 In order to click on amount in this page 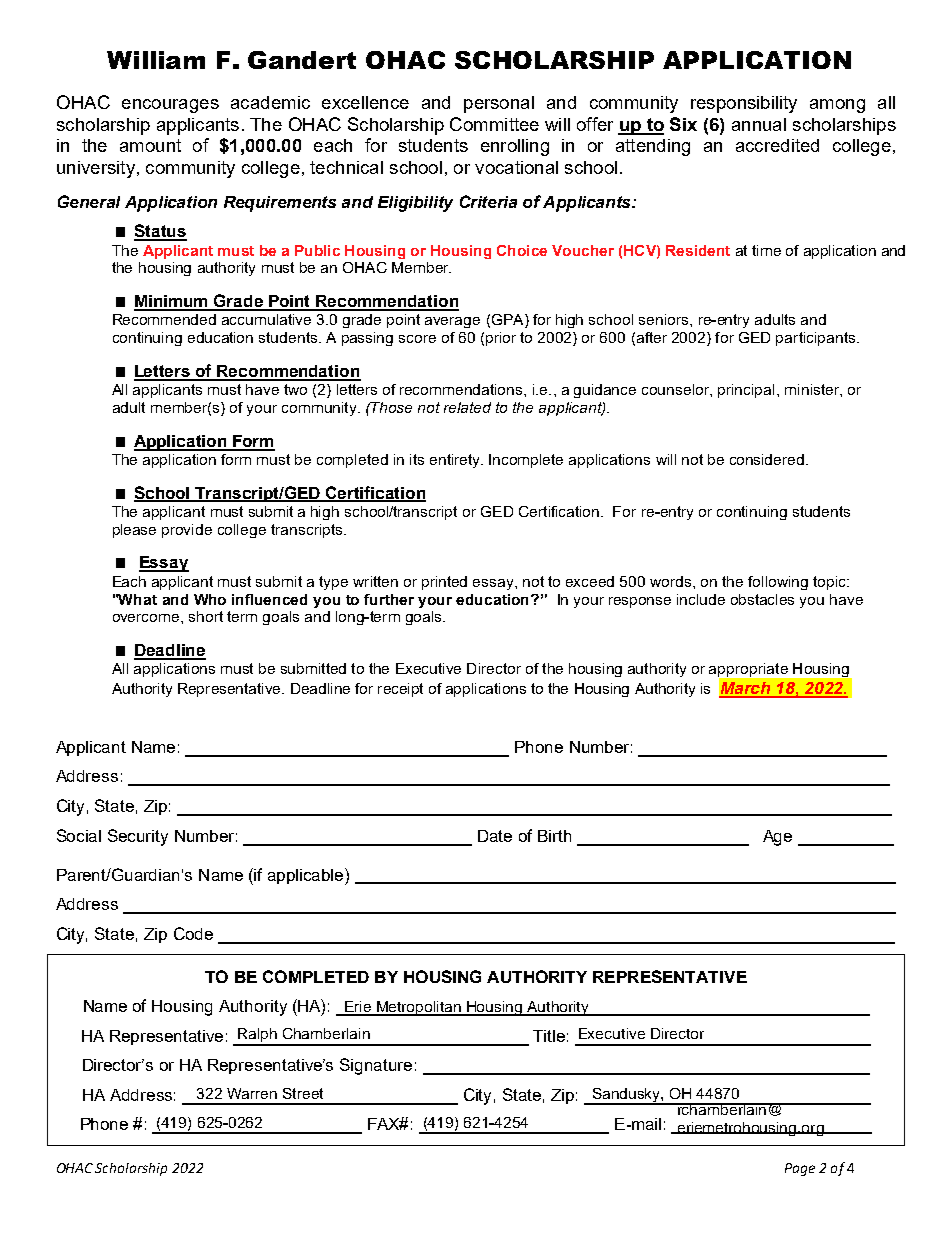, I will do `click(150, 145)`.
